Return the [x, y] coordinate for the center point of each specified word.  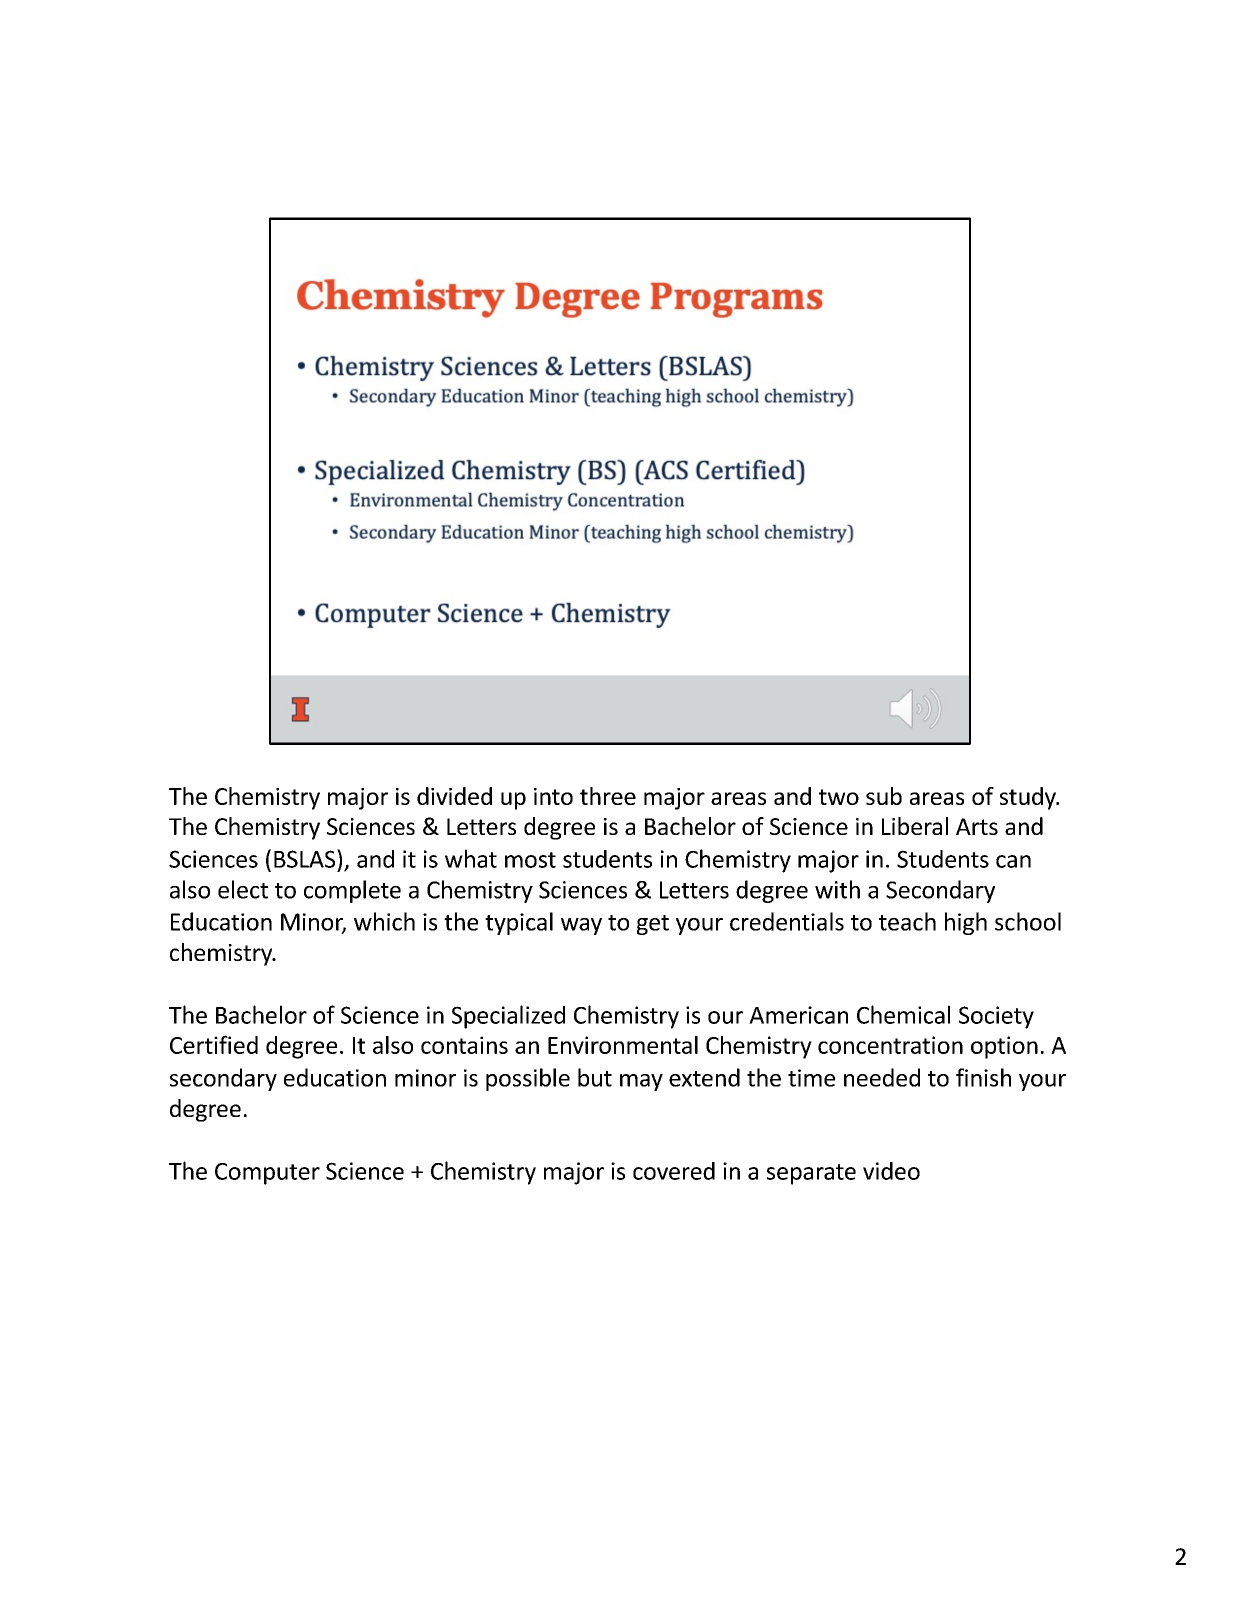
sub [884, 796]
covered [674, 1171]
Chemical [903, 1014]
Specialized [508, 1017]
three [608, 796]
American [798, 1015]
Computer [267, 1174]
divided [454, 796]
